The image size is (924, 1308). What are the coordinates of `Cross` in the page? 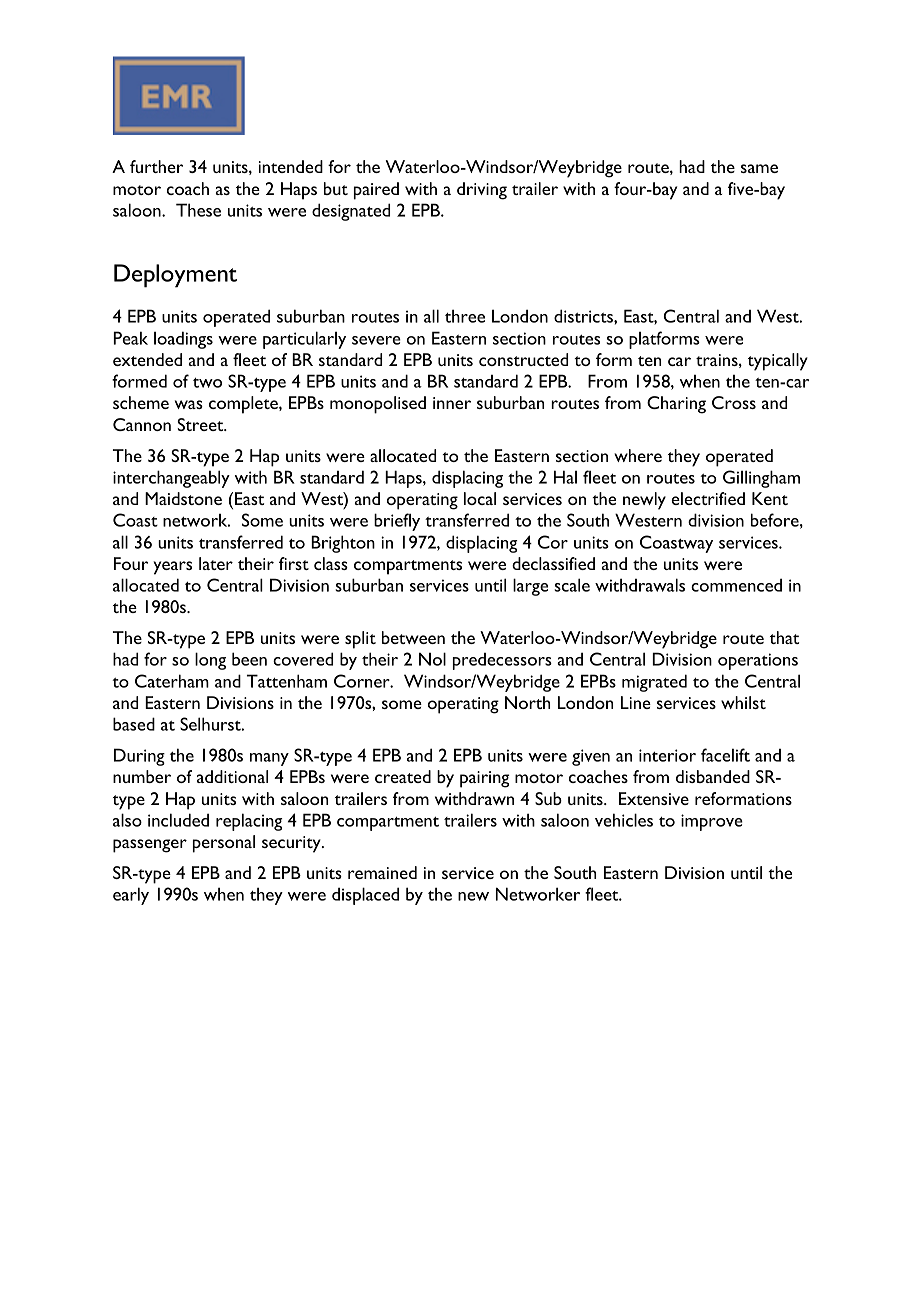 It's located at (734, 402).
